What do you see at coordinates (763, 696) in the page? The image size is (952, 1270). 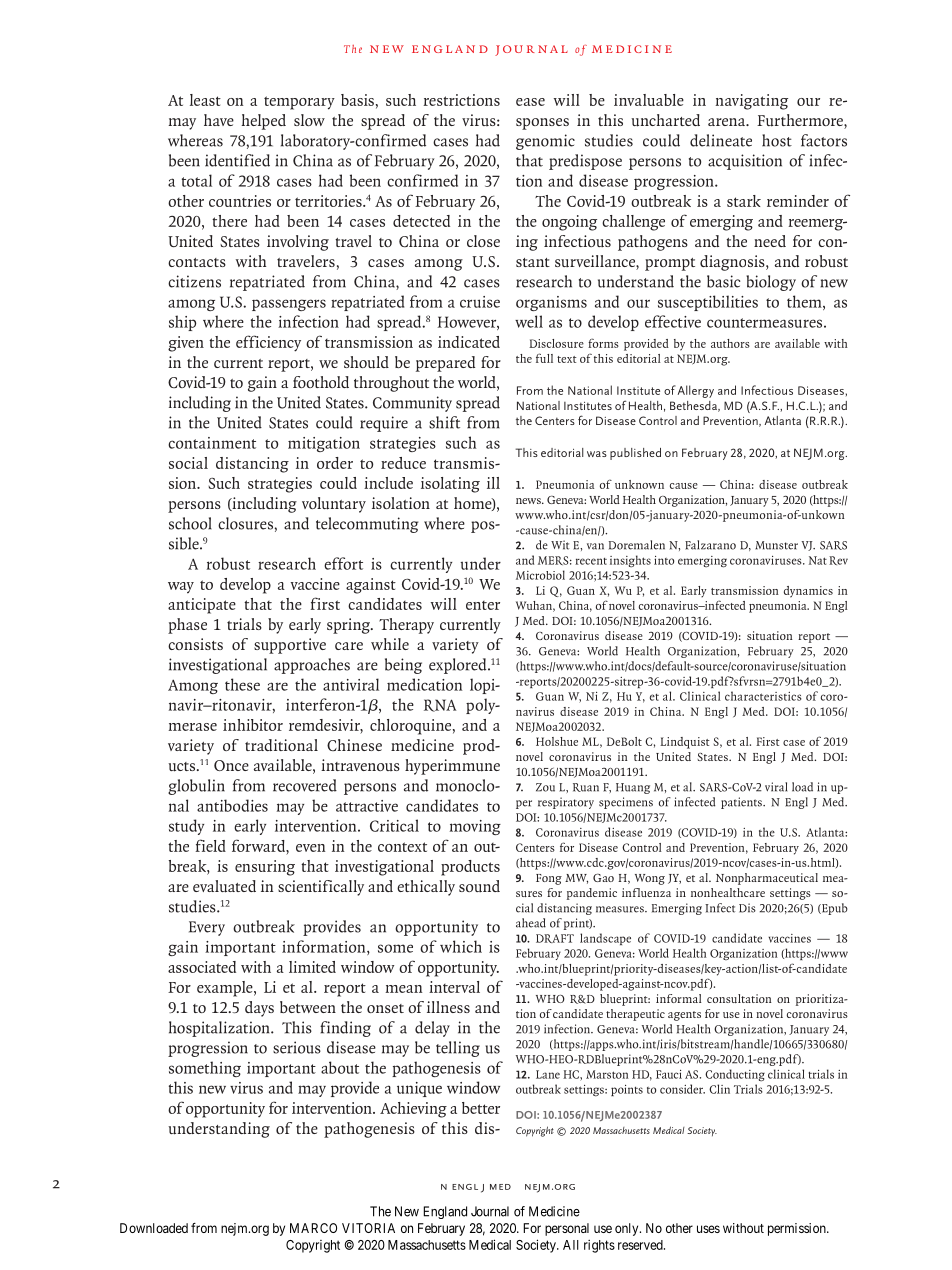 I see `characteristics` at bounding box center [763, 696].
